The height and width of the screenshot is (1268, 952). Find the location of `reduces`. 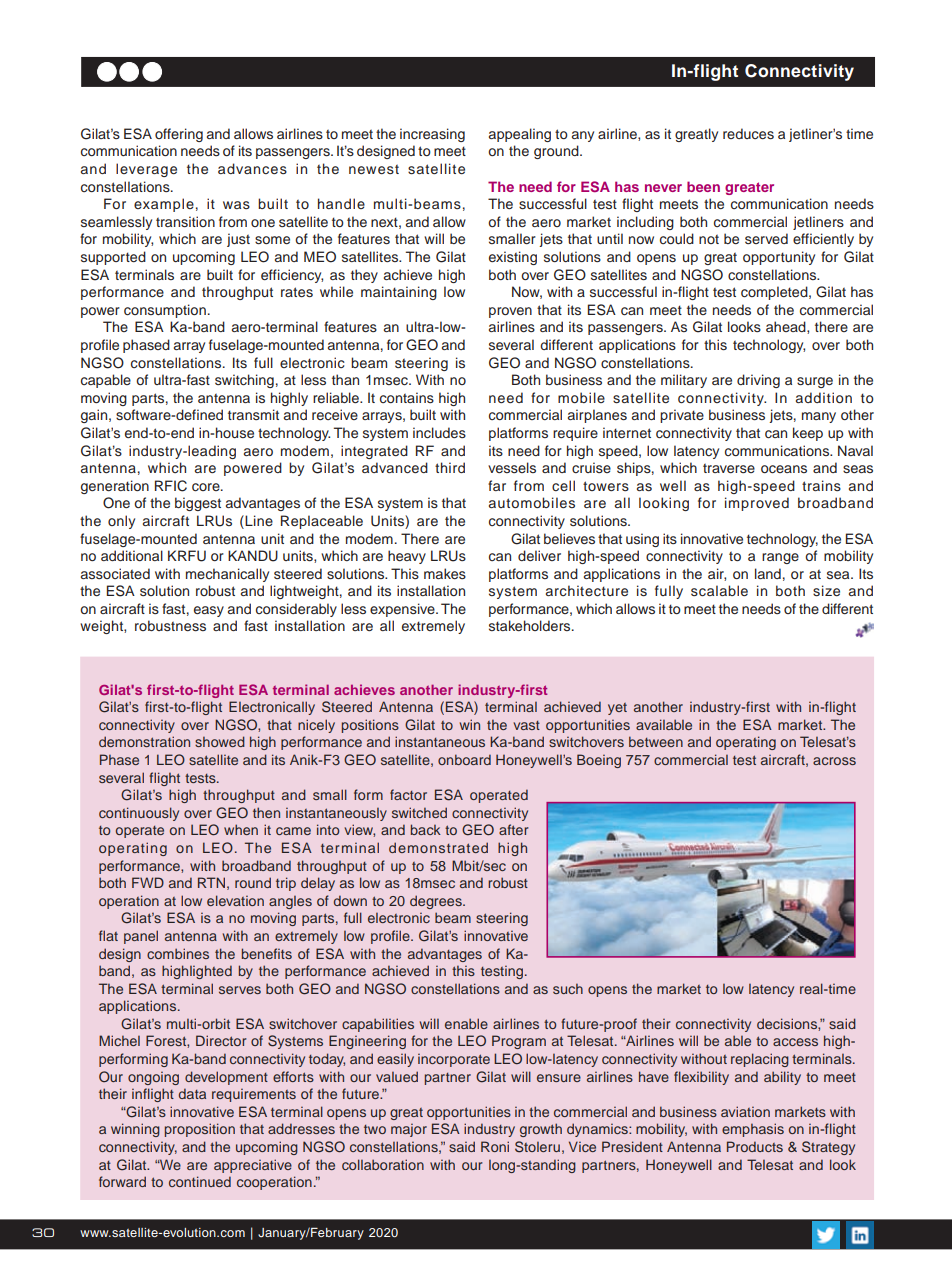

reduces is located at coordinates (748, 133).
